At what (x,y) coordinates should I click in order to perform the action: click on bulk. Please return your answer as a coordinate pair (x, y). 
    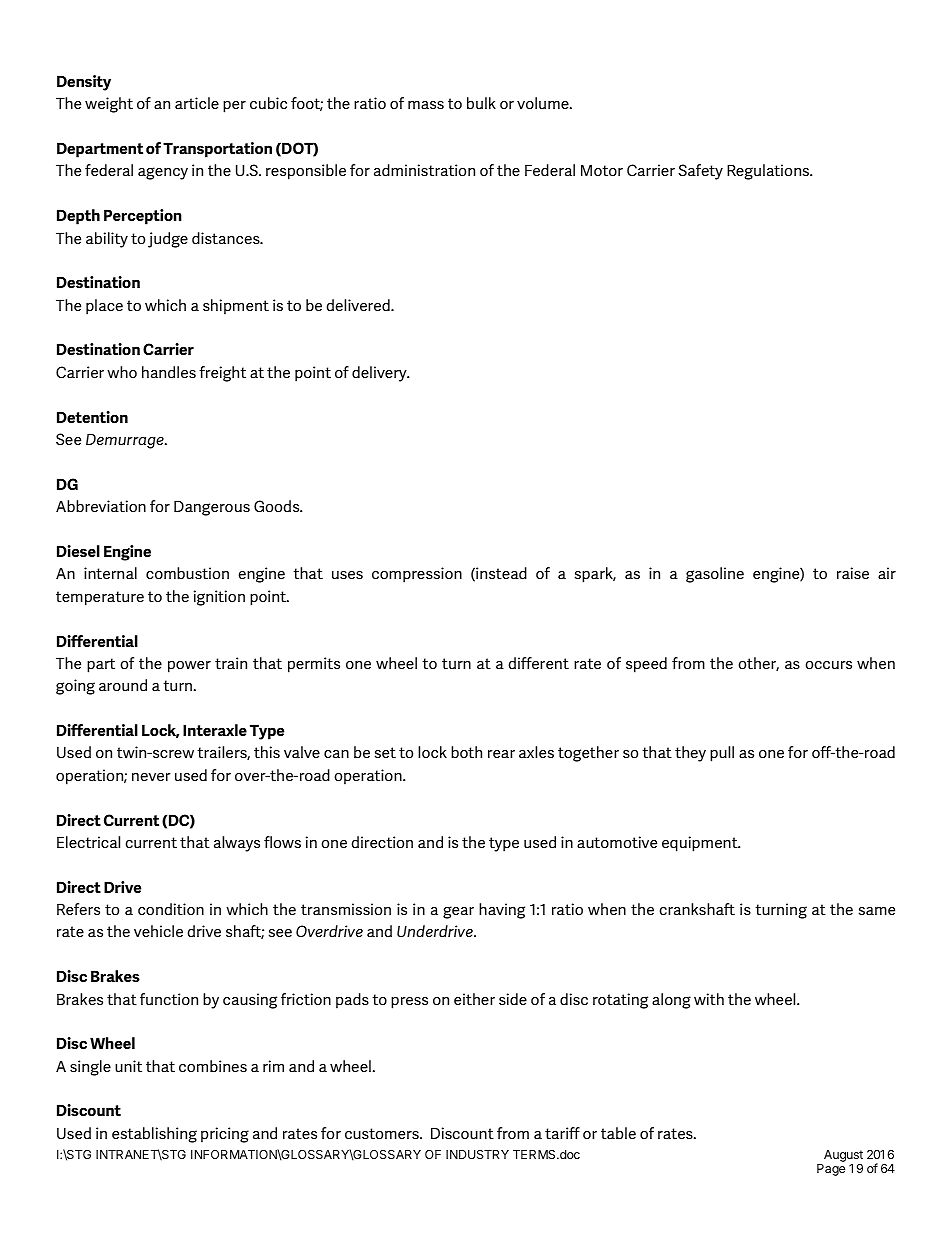
    Looking at the image, I should click on (481, 103).
